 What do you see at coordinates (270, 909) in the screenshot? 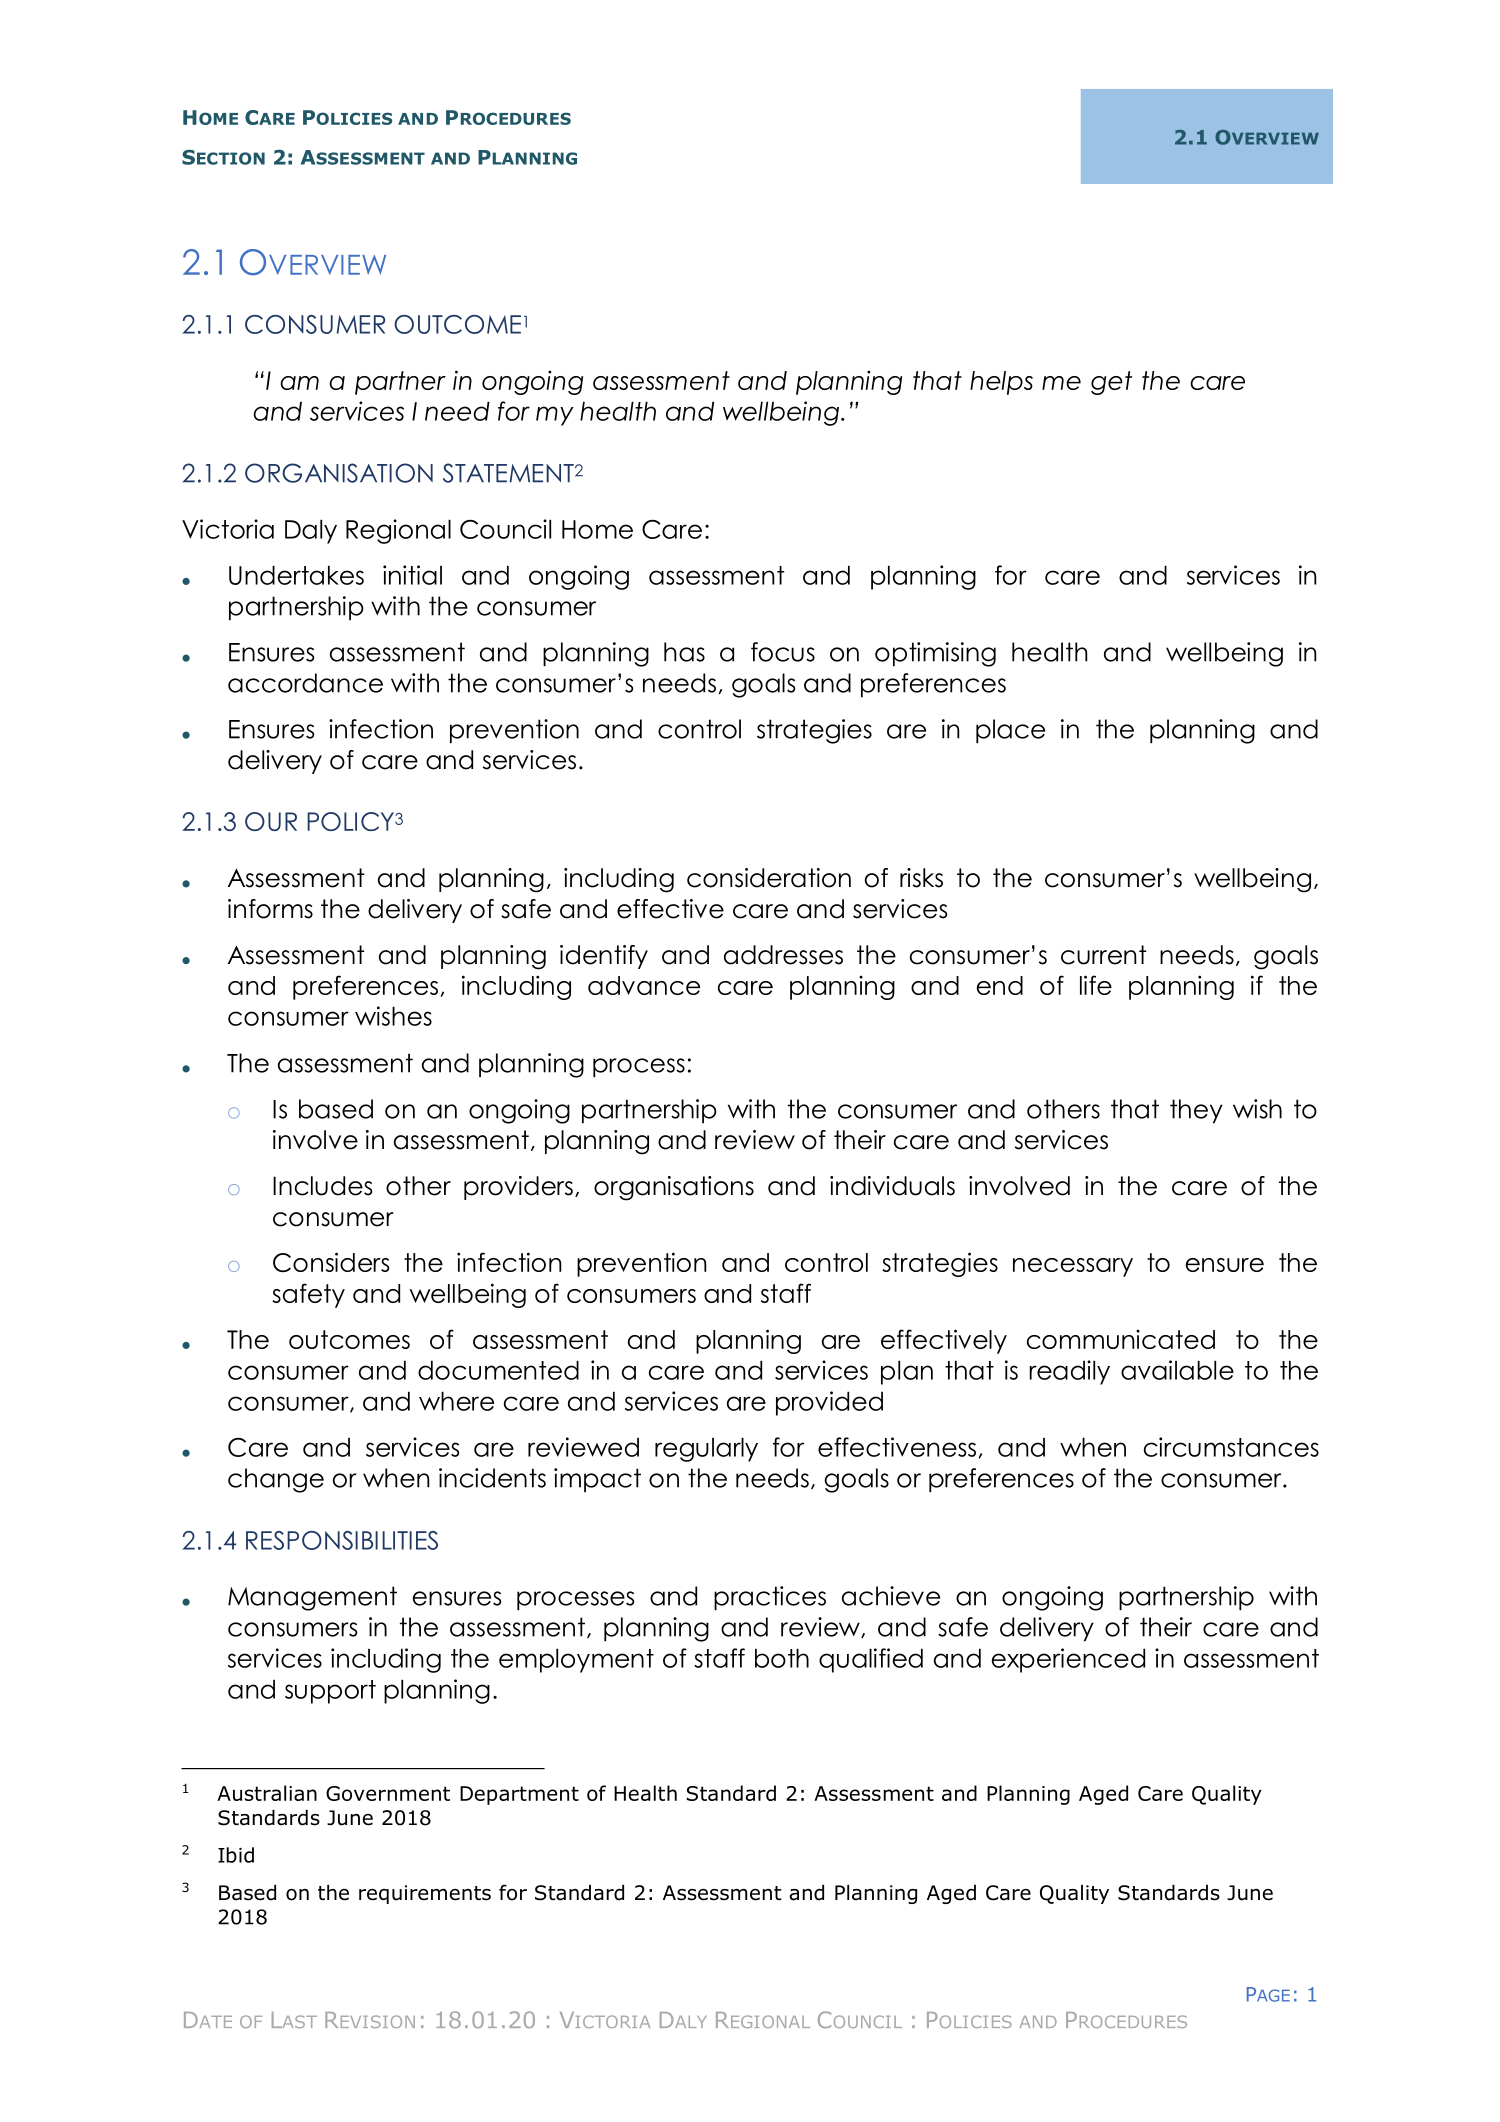
I see `informs` at bounding box center [270, 909].
